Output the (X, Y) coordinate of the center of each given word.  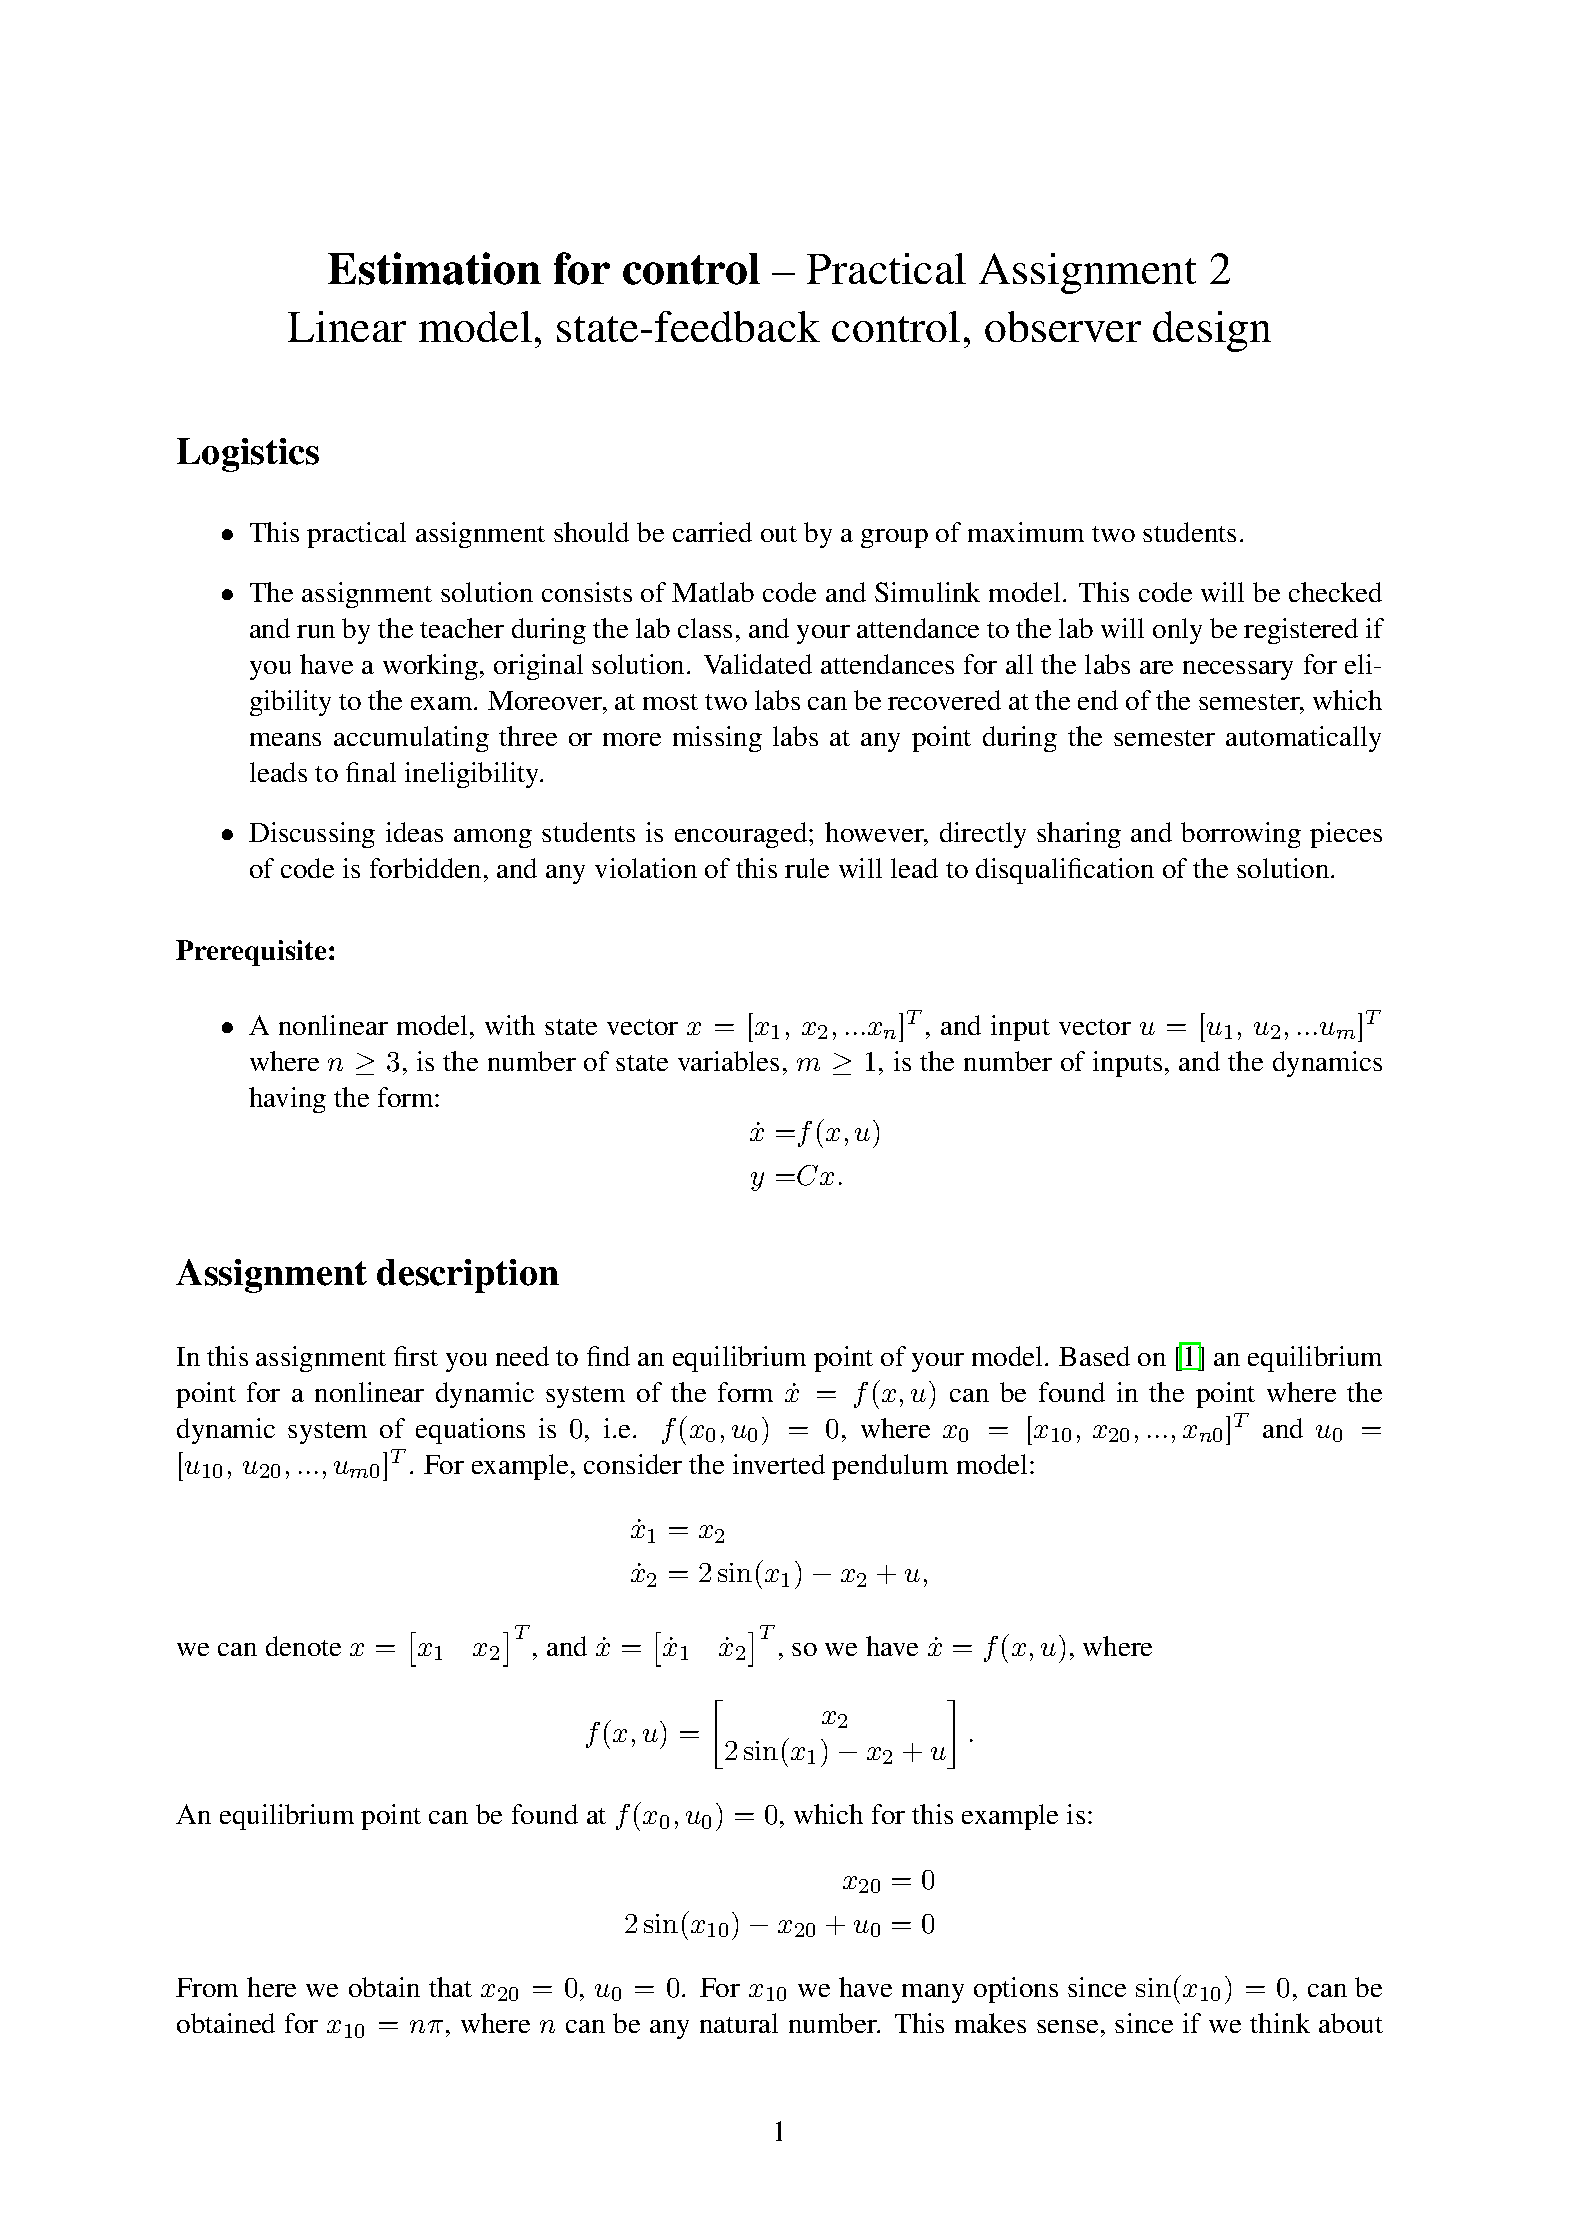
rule (807, 868)
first (416, 1356)
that (450, 1987)
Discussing (312, 835)
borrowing (1241, 835)
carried (712, 532)
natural (739, 2023)
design (1212, 331)
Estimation (434, 268)
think (1280, 2023)
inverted (779, 1464)
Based (1094, 1356)
